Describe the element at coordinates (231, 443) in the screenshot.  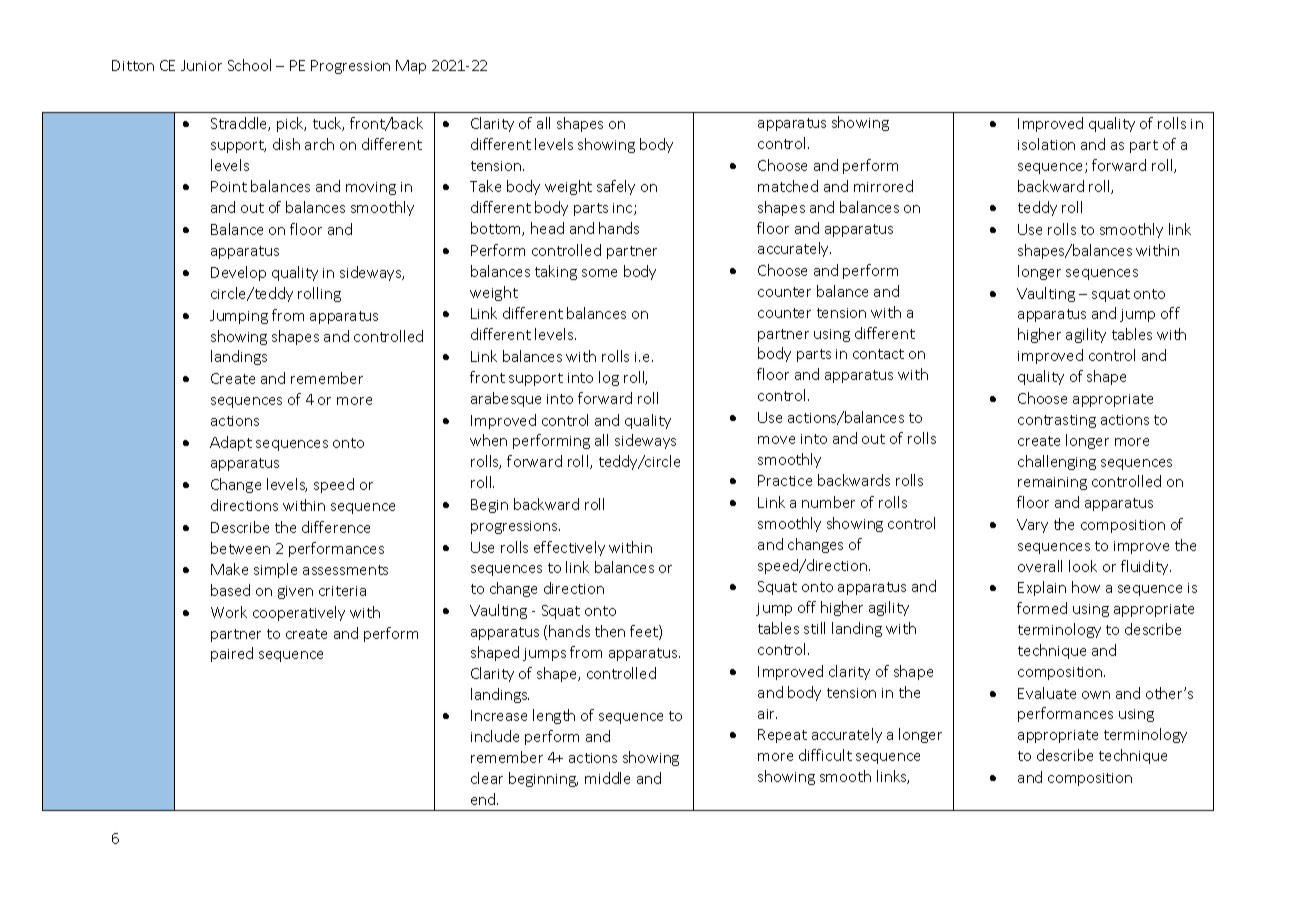
I see `Adapt` at that location.
